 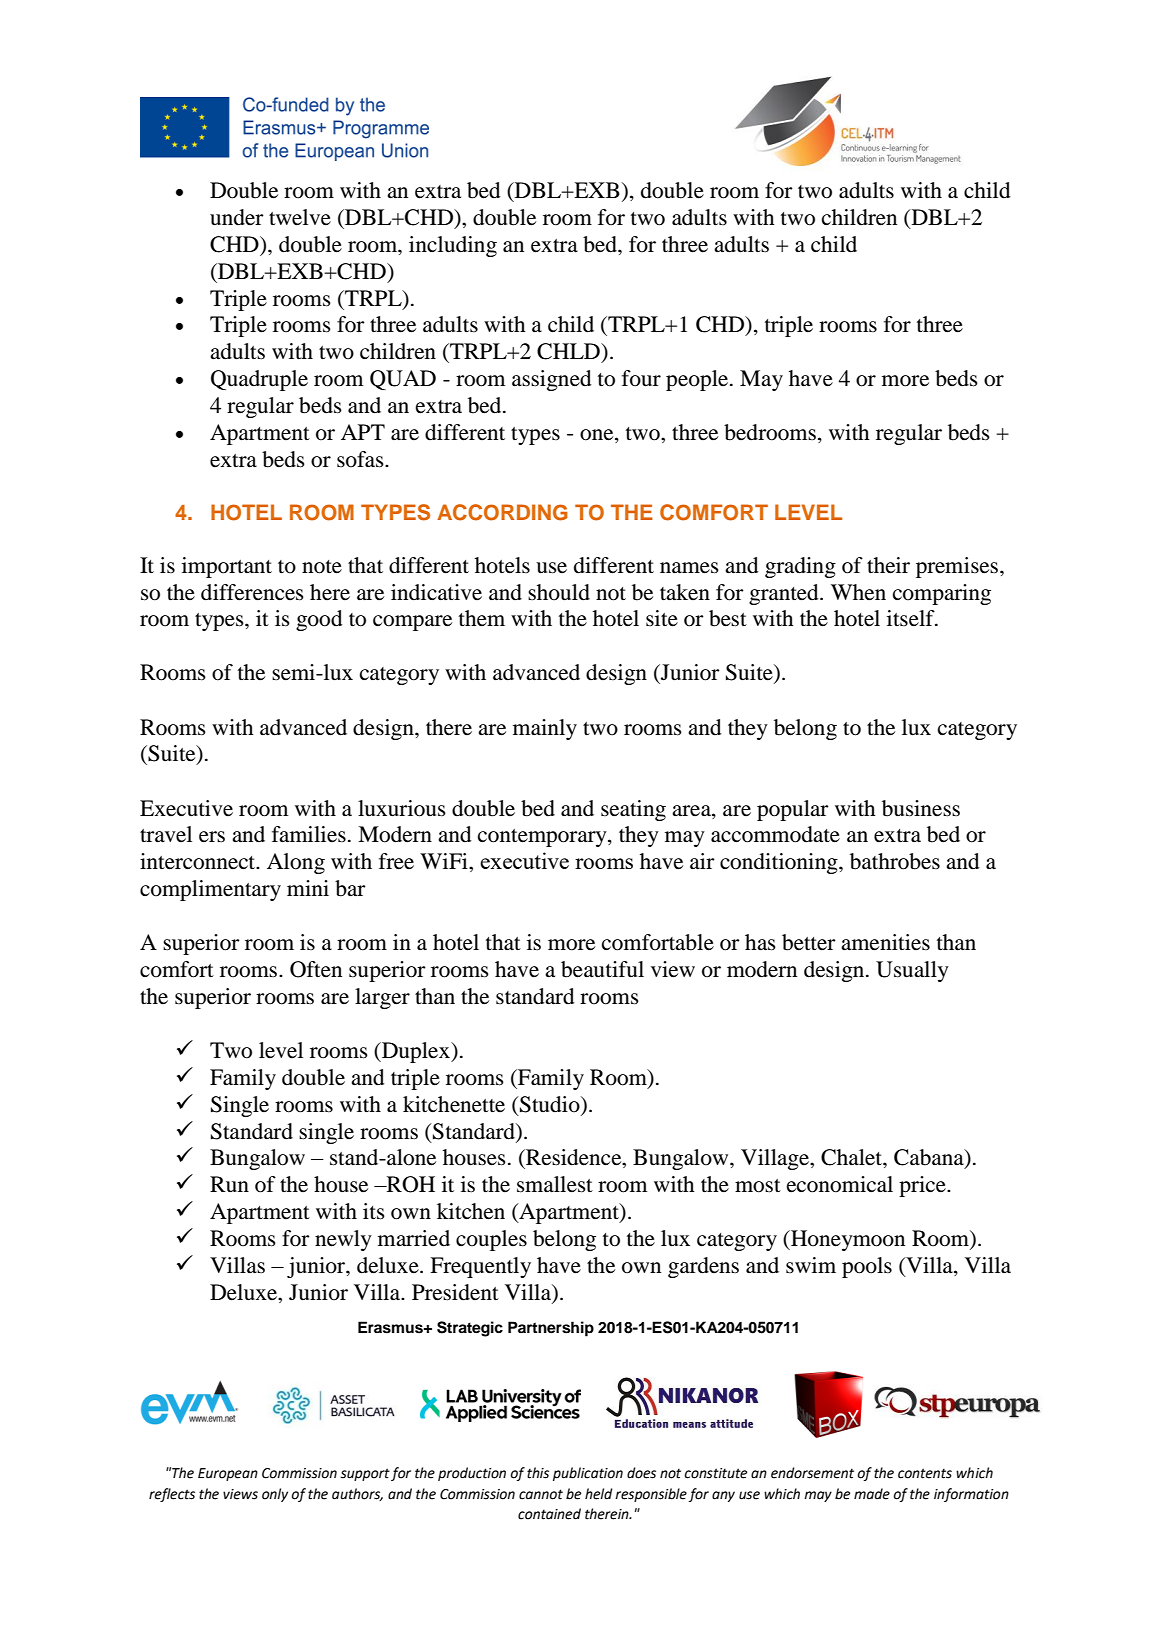 What do you see at coordinates (555, 1184) in the screenshot?
I see `smallest` at bounding box center [555, 1184].
